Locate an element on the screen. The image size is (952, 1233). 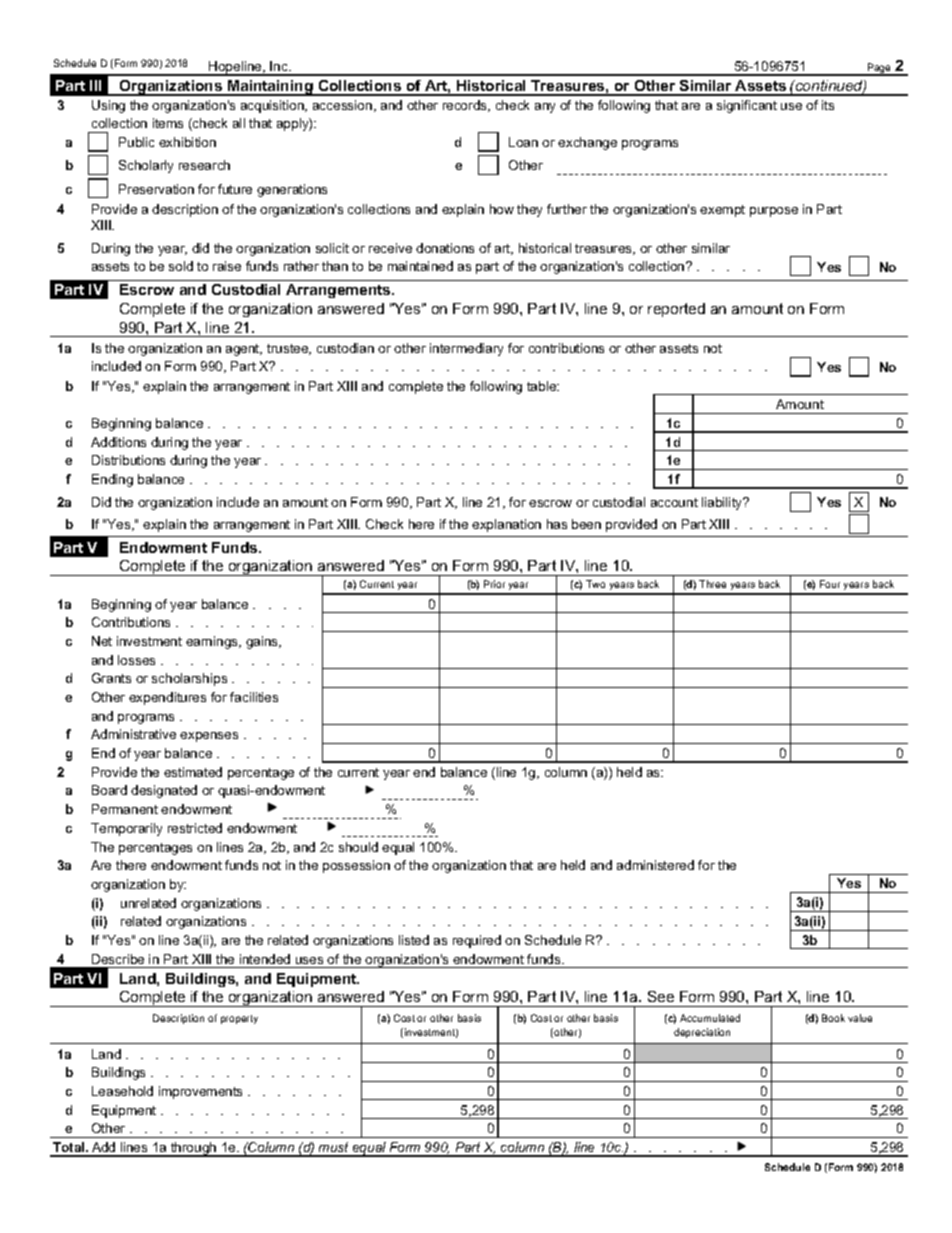
administered is located at coordinates (655, 865).
